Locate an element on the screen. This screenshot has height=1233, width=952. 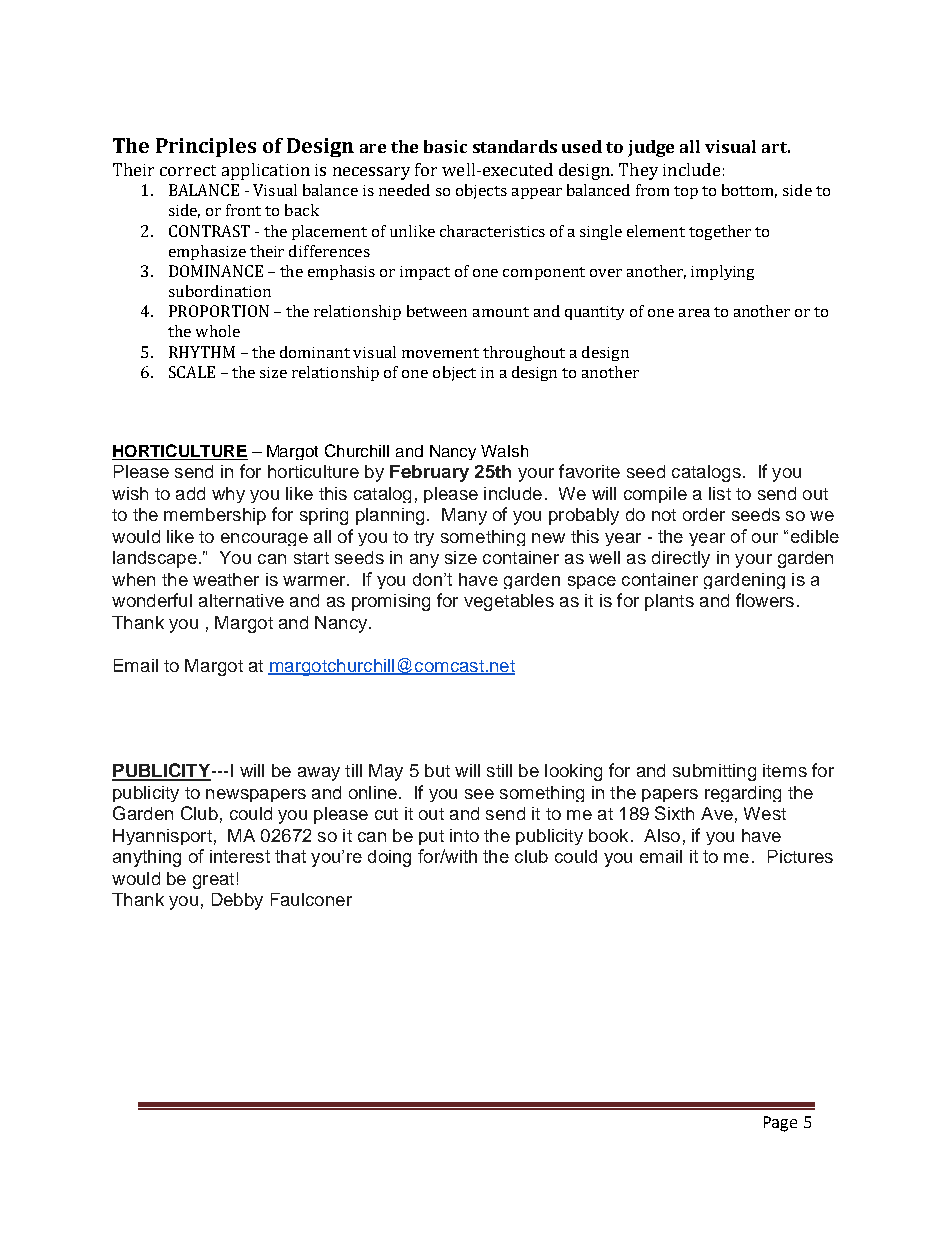
basic is located at coordinates (445, 146).
